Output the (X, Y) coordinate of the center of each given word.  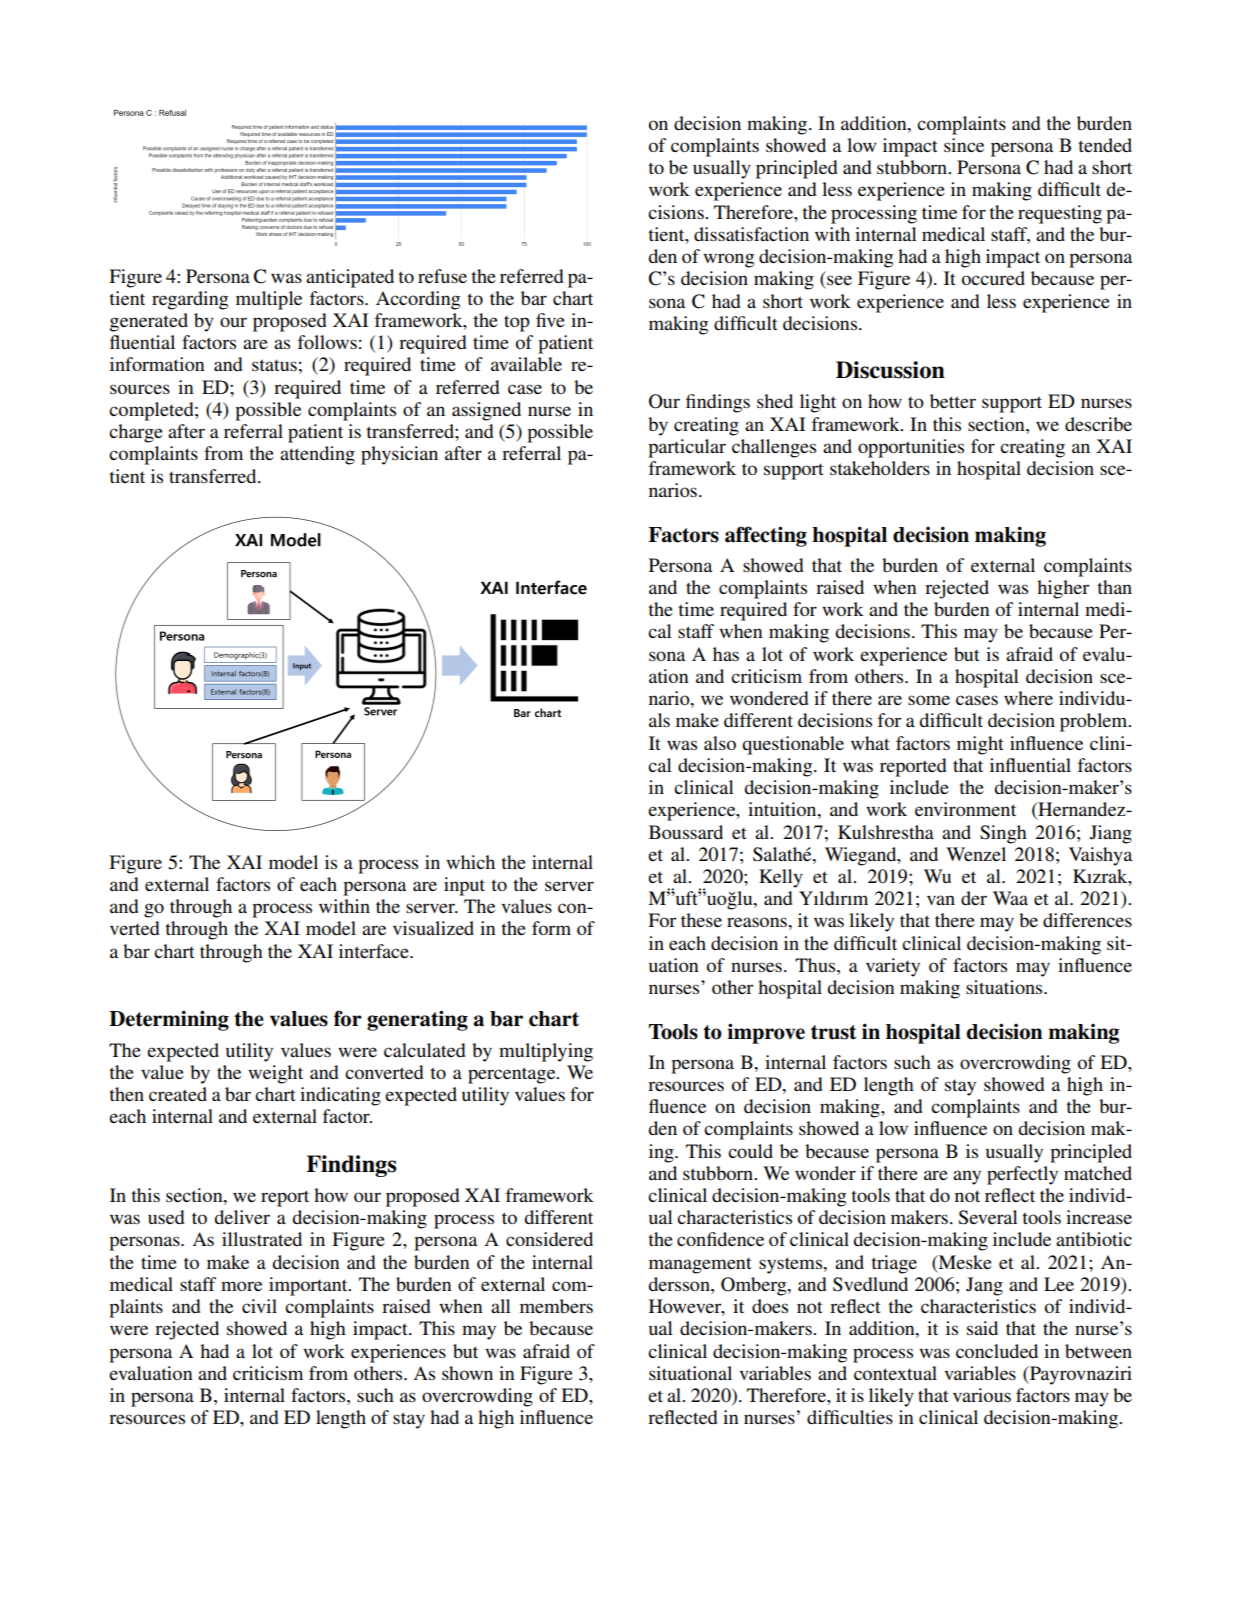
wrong (728, 260)
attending (317, 455)
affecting (766, 536)
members (556, 1306)
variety (893, 967)
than (1114, 587)
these (701, 920)
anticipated (350, 278)
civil (259, 1306)
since (964, 145)
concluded (997, 1351)
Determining (169, 1020)
